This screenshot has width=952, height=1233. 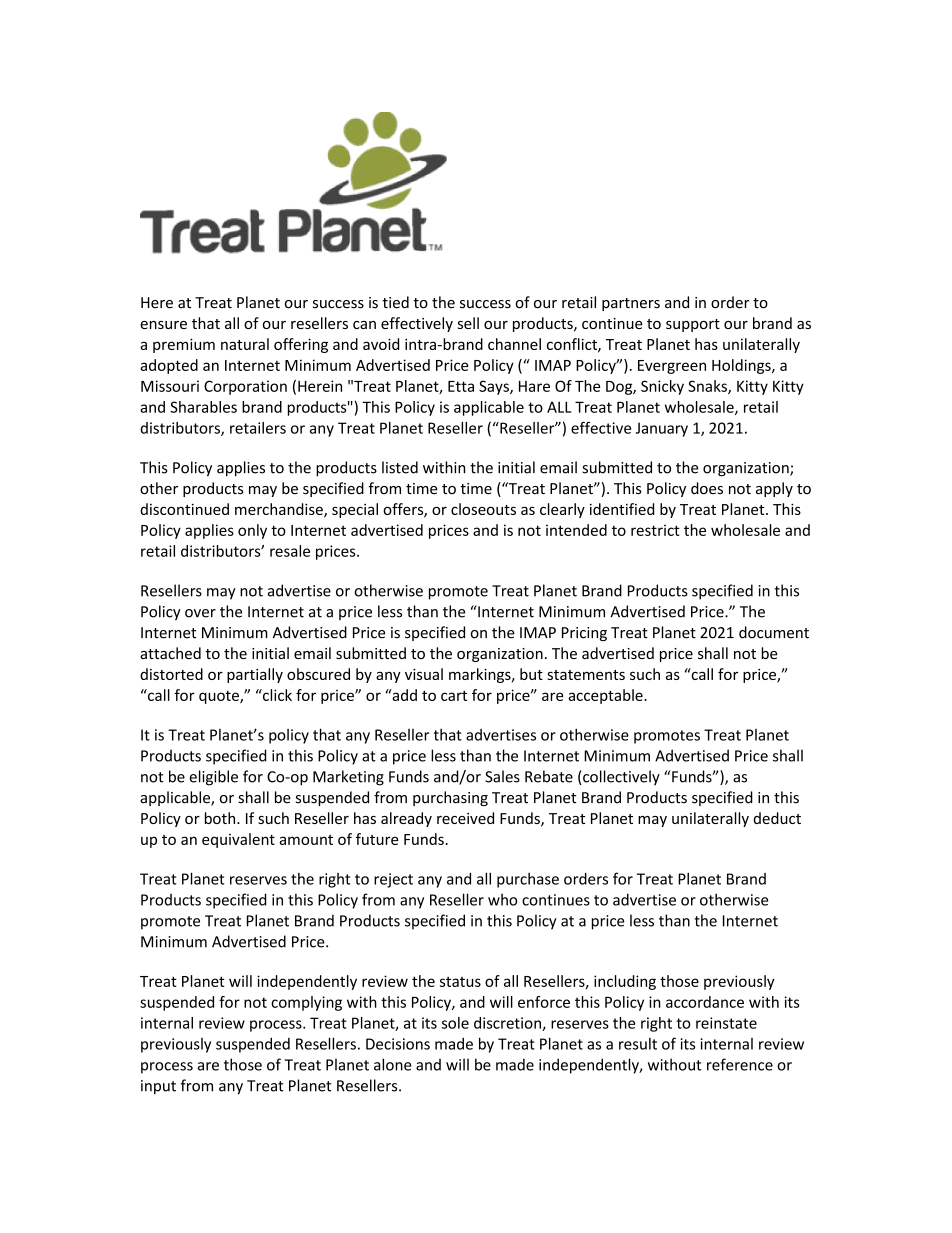 What do you see at coordinates (158, 1087) in the screenshot?
I see `input` at bounding box center [158, 1087].
